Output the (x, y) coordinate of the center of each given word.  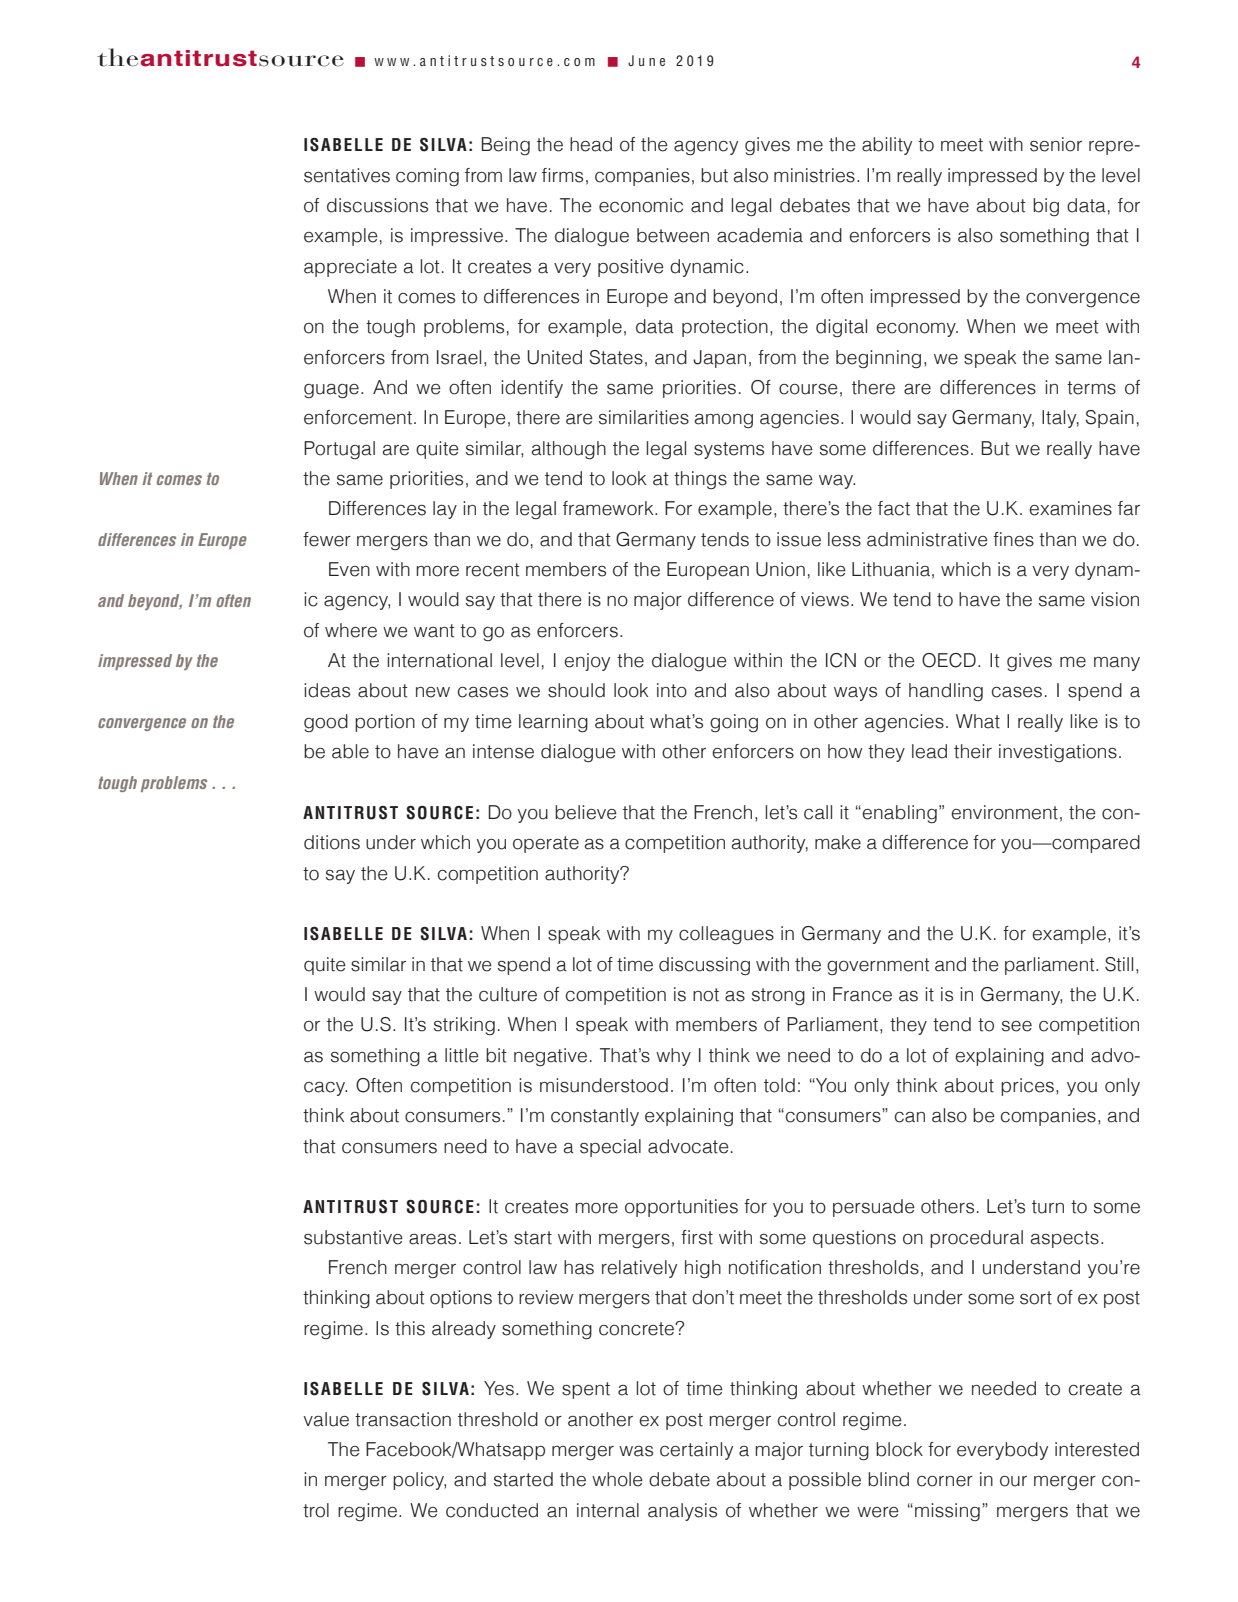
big (1046, 207)
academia (760, 235)
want (434, 631)
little (462, 1055)
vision (1115, 599)
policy (419, 1481)
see (1017, 1026)
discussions (377, 205)
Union (780, 569)
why (673, 1057)
